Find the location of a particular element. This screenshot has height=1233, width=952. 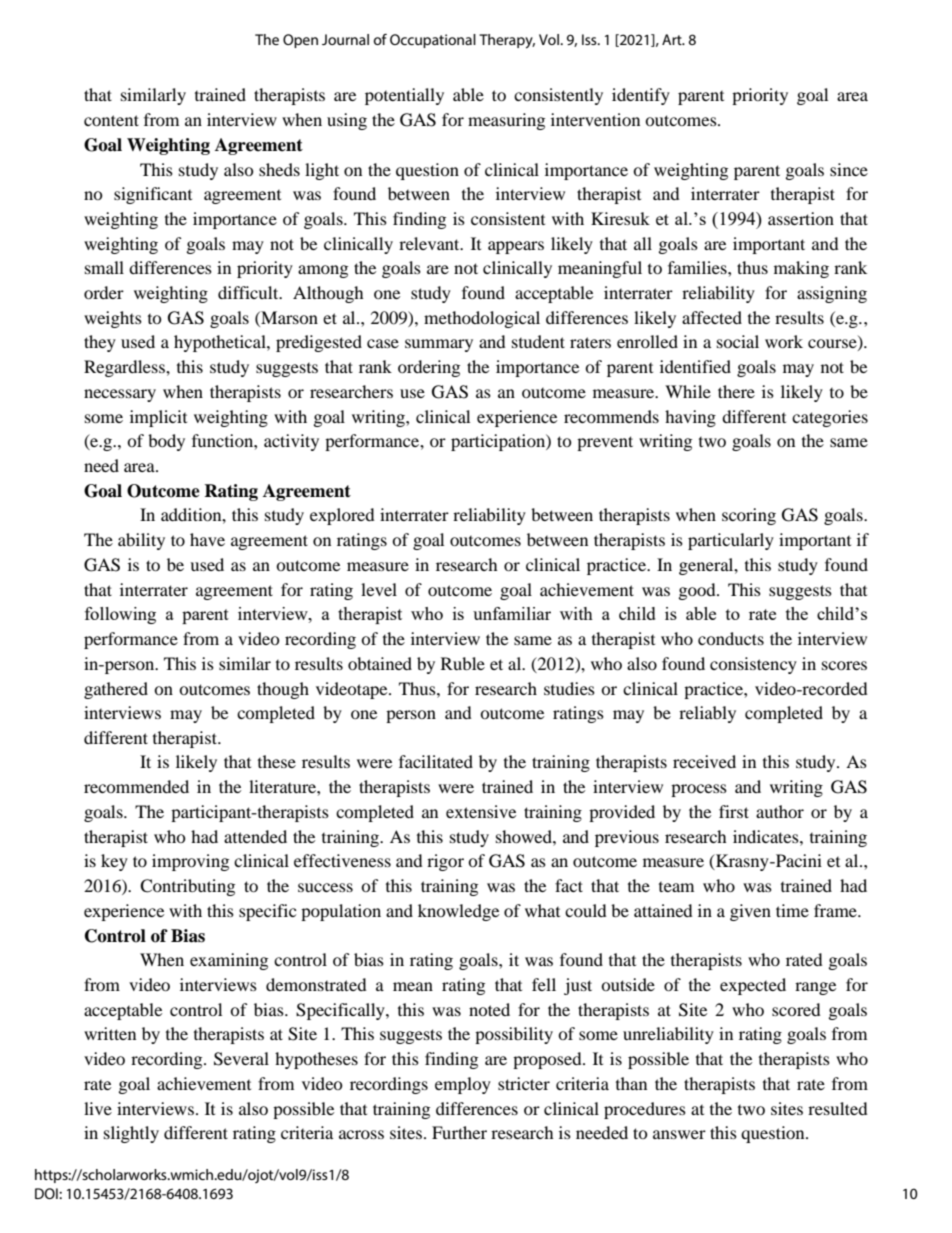

following is located at coordinates (120, 615).
